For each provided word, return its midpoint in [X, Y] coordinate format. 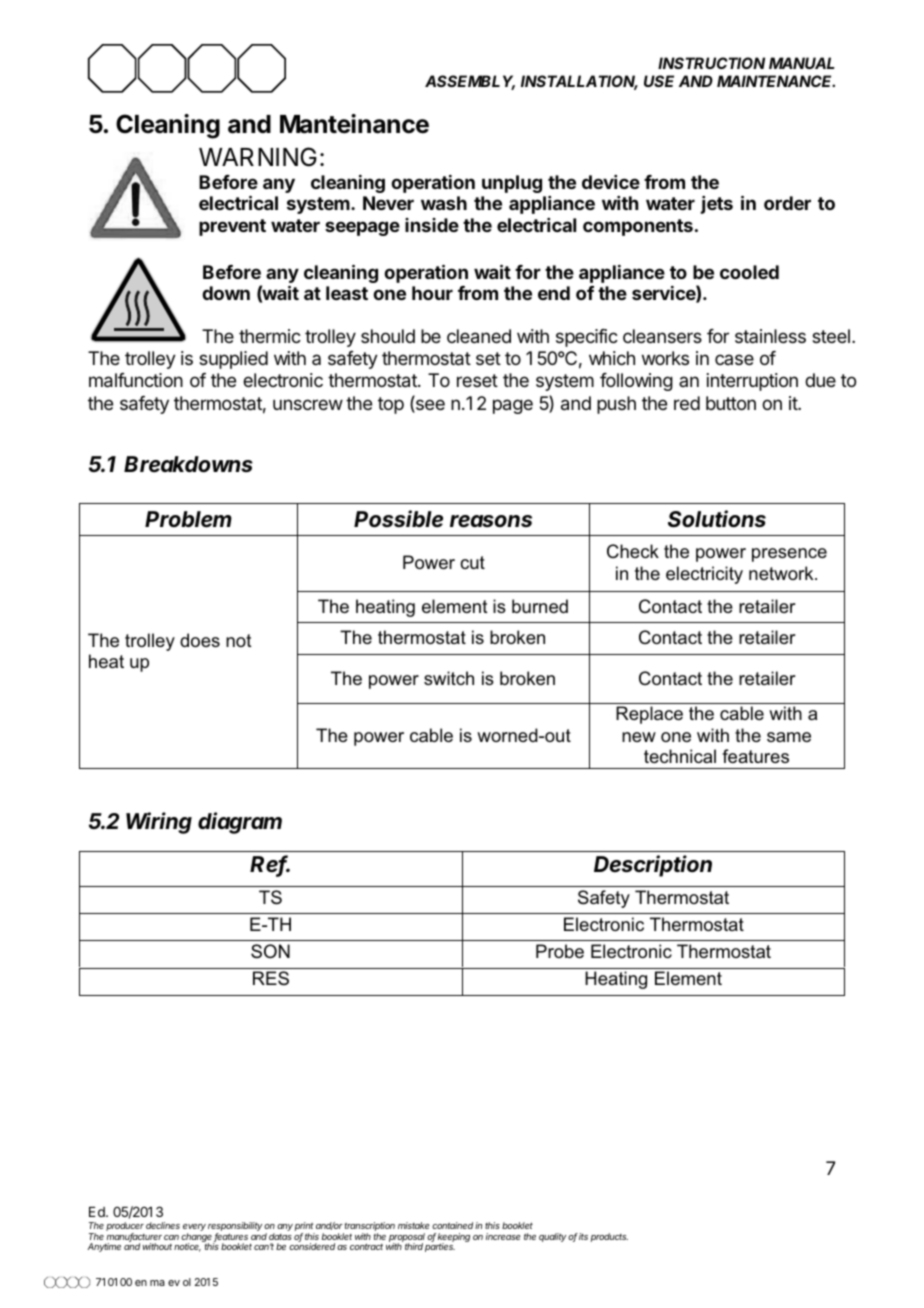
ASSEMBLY [470, 82]
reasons [491, 521]
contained [452, 1225]
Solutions [717, 519]
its [583, 1236]
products [609, 1237]
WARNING [258, 157]
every [194, 1229]
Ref [270, 865]
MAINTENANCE [776, 81]
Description [653, 866]
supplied [233, 360]
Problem [188, 519]
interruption [752, 382]
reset [477, 380]
